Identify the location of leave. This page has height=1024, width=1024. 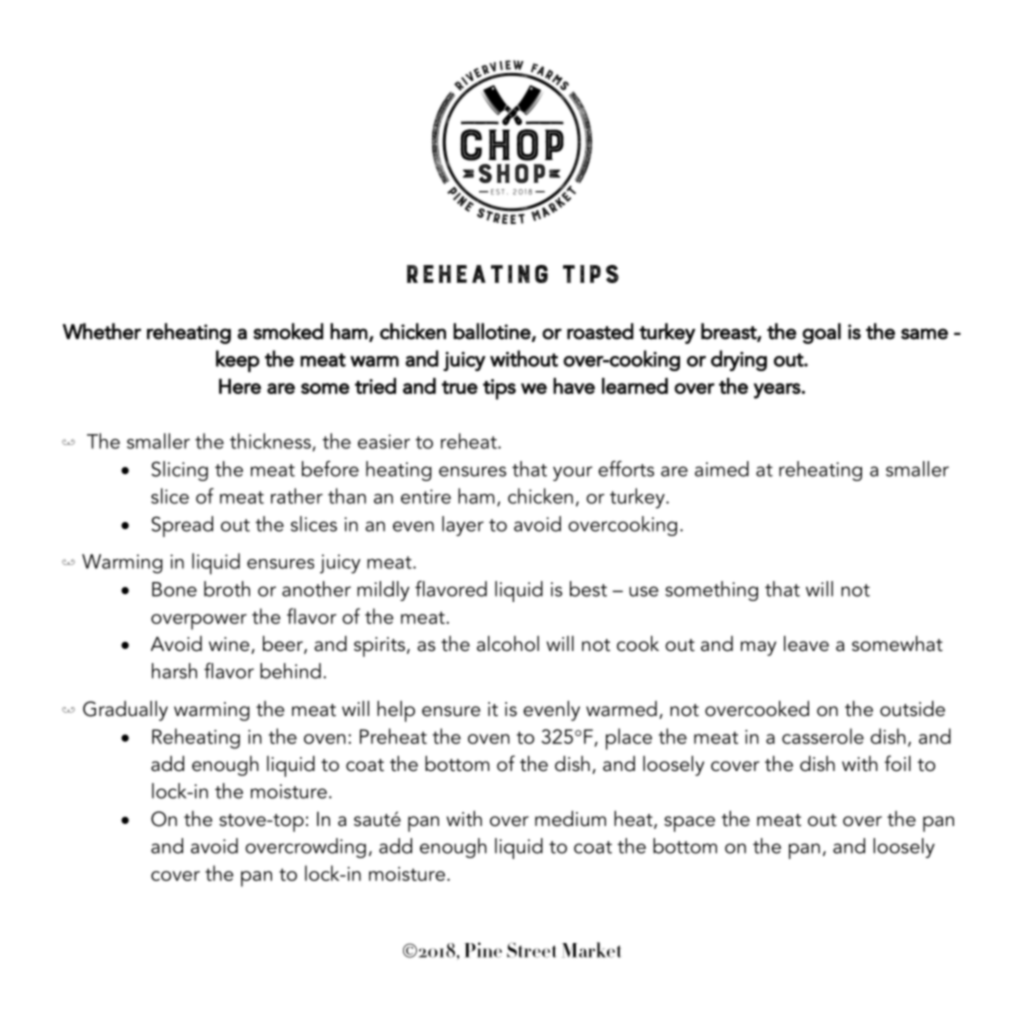
(806, 644).
